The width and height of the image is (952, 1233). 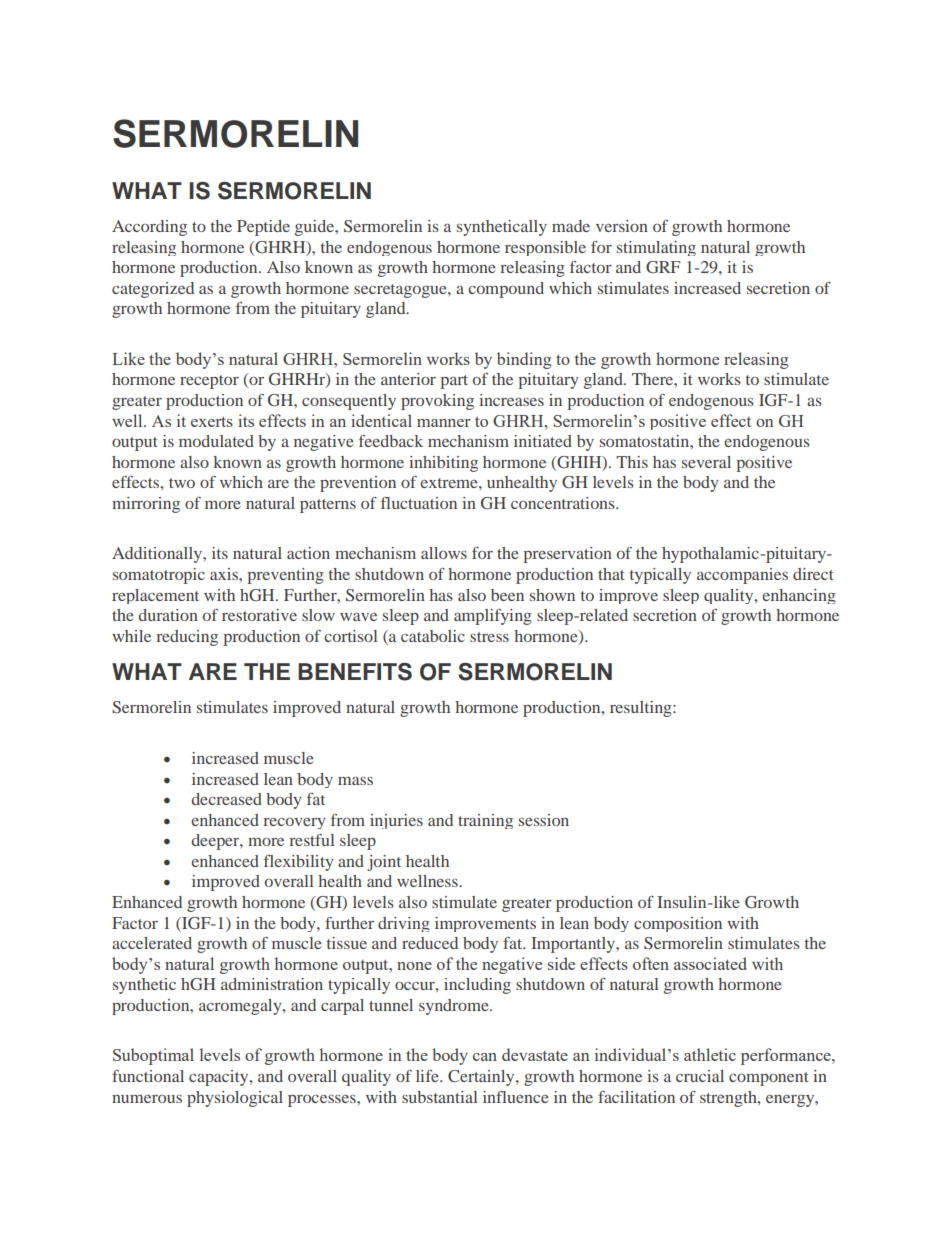 What do you see at coordinates (544, 820) in the image?
I see `session` at bounding box center [544, 820].
